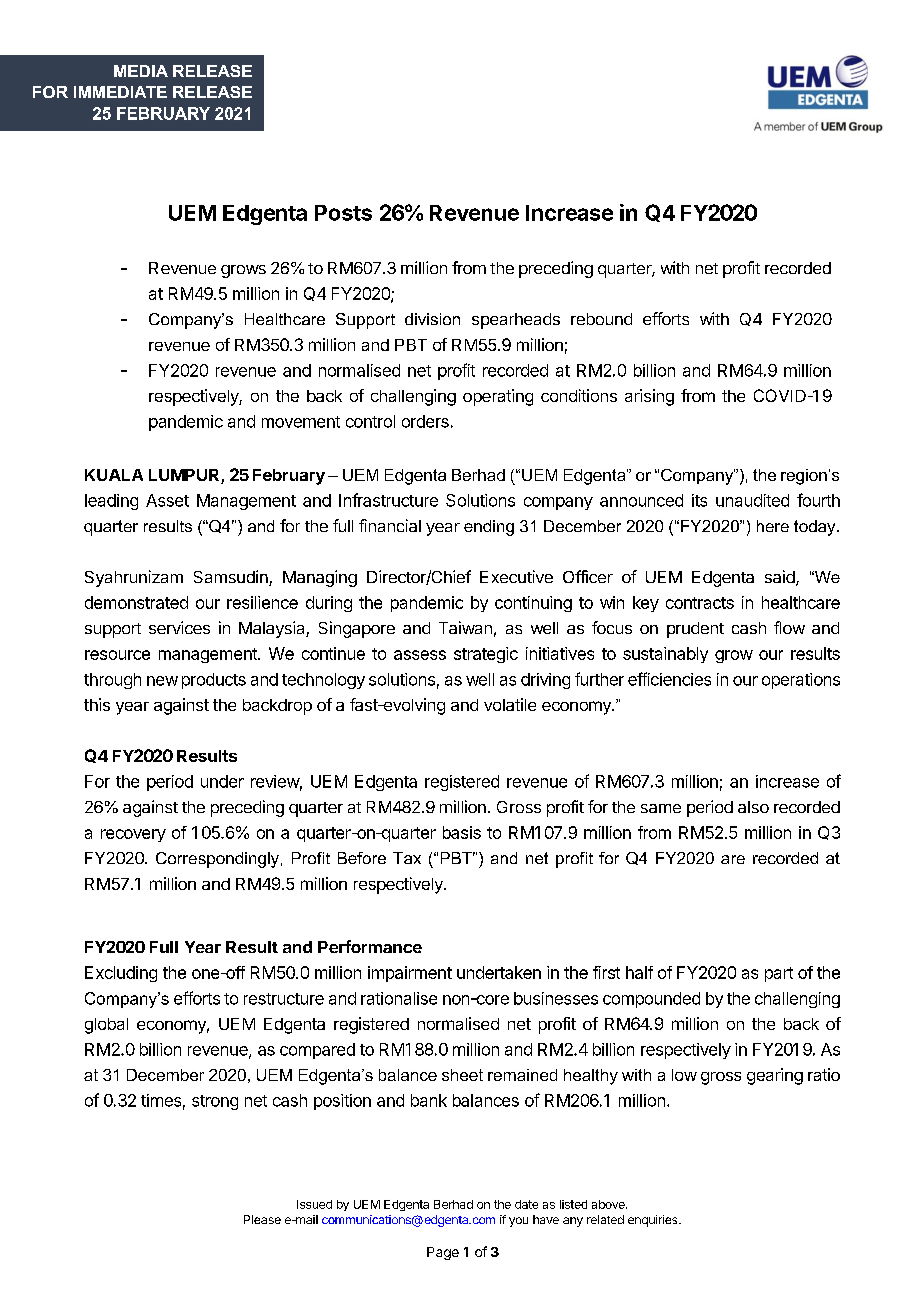  I want to click on division, so click(432, 319).
